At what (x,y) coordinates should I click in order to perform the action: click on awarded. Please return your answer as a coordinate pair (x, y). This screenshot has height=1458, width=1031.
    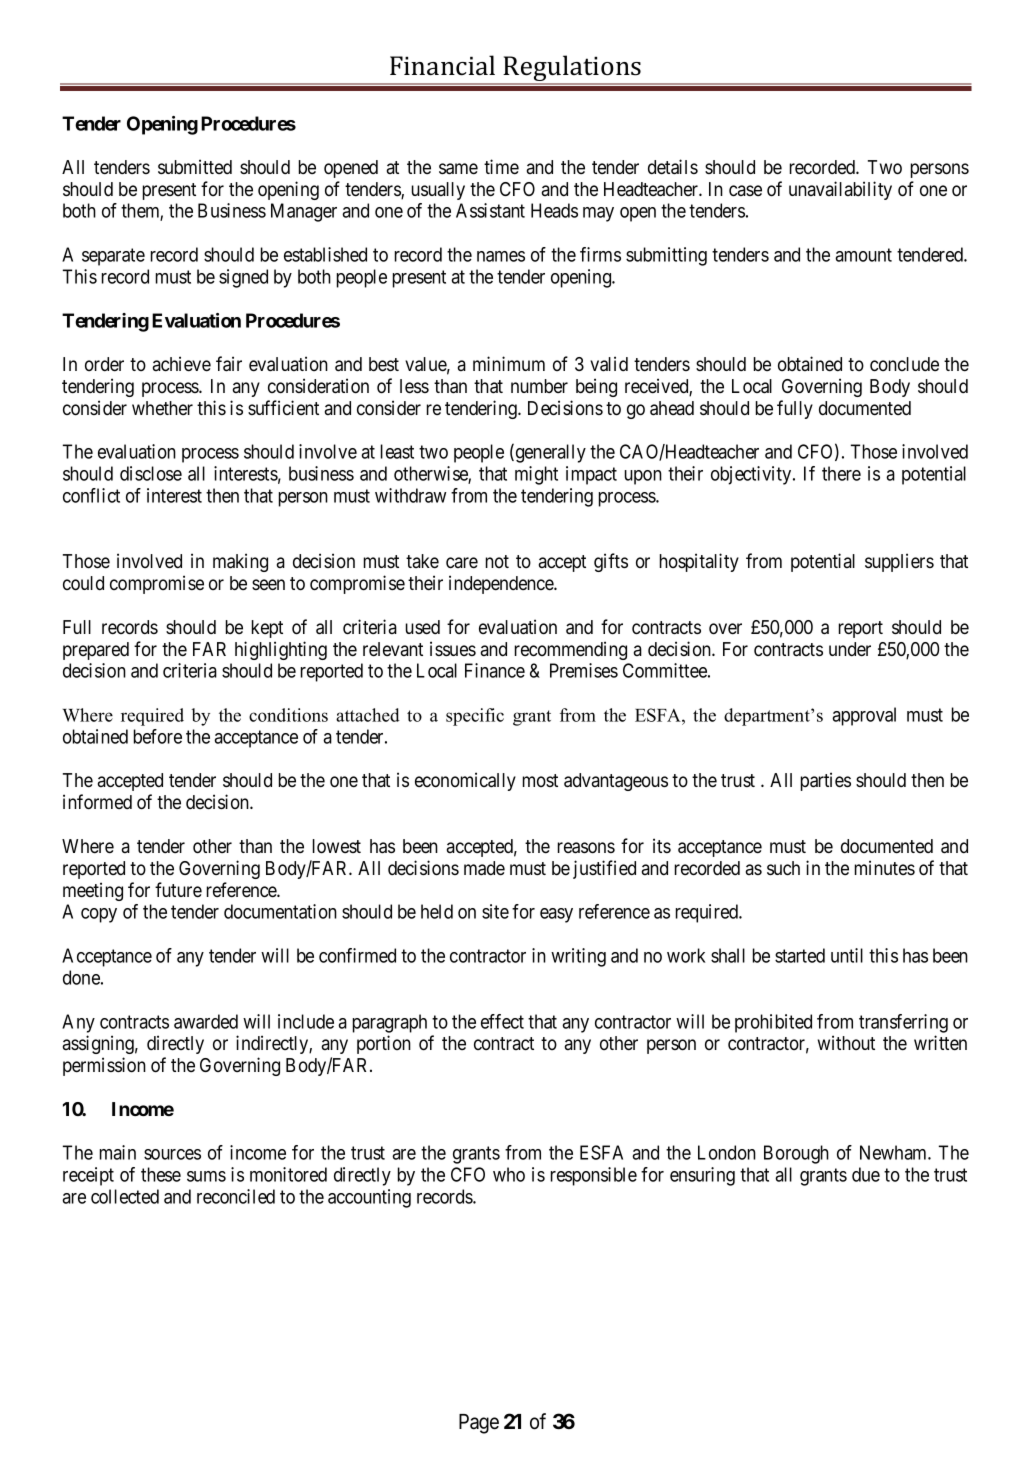
    Looking at the image, I should click on (206, 1021).
